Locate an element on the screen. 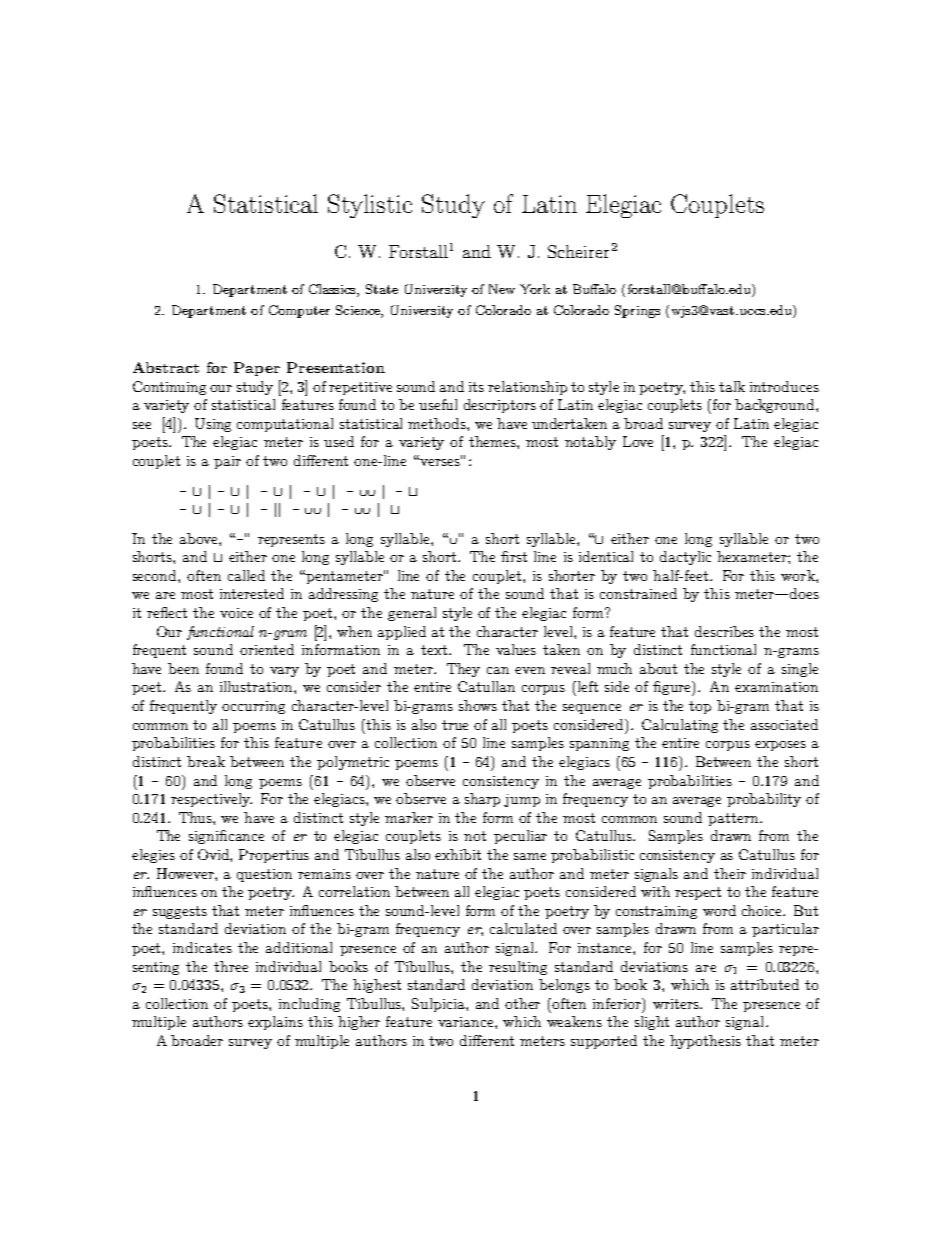  New is located at coordinates (502, 289).
